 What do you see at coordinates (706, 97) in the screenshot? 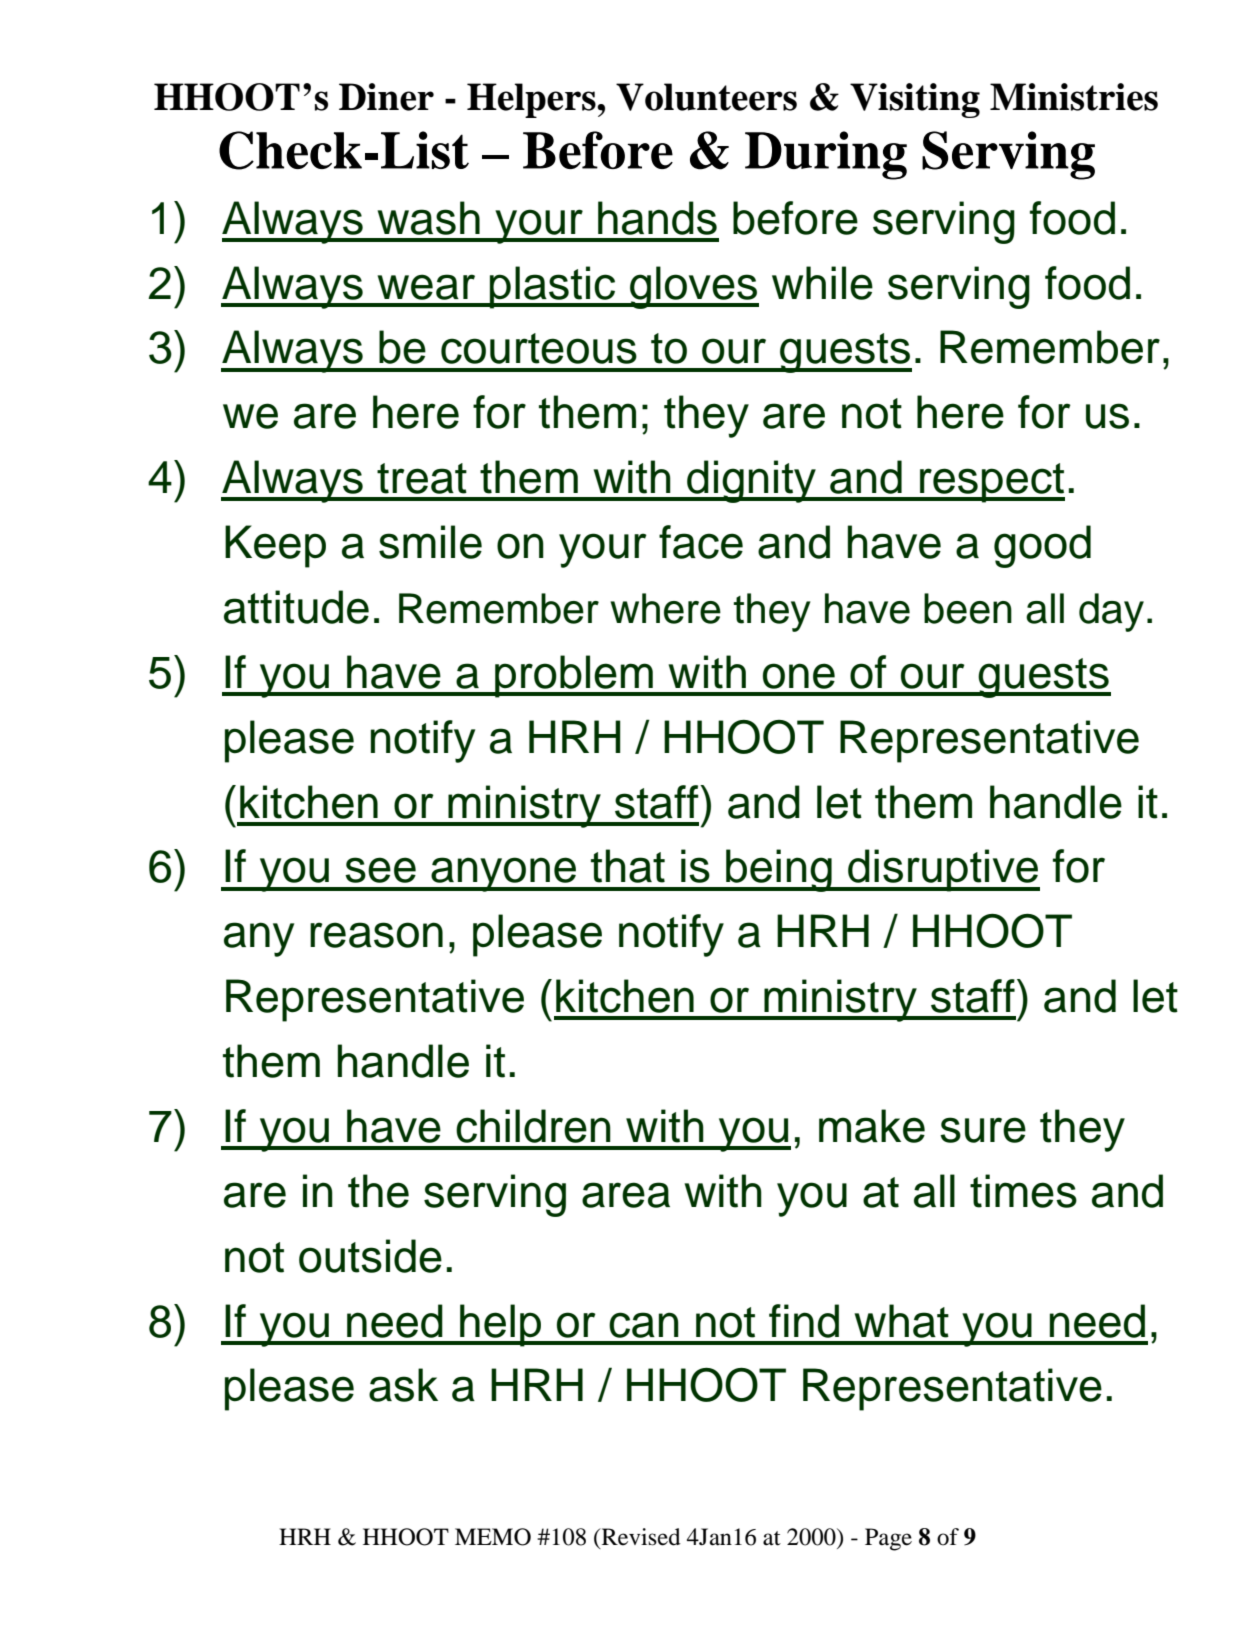
I see `Volunteers` at bounding box center [706, 97].
